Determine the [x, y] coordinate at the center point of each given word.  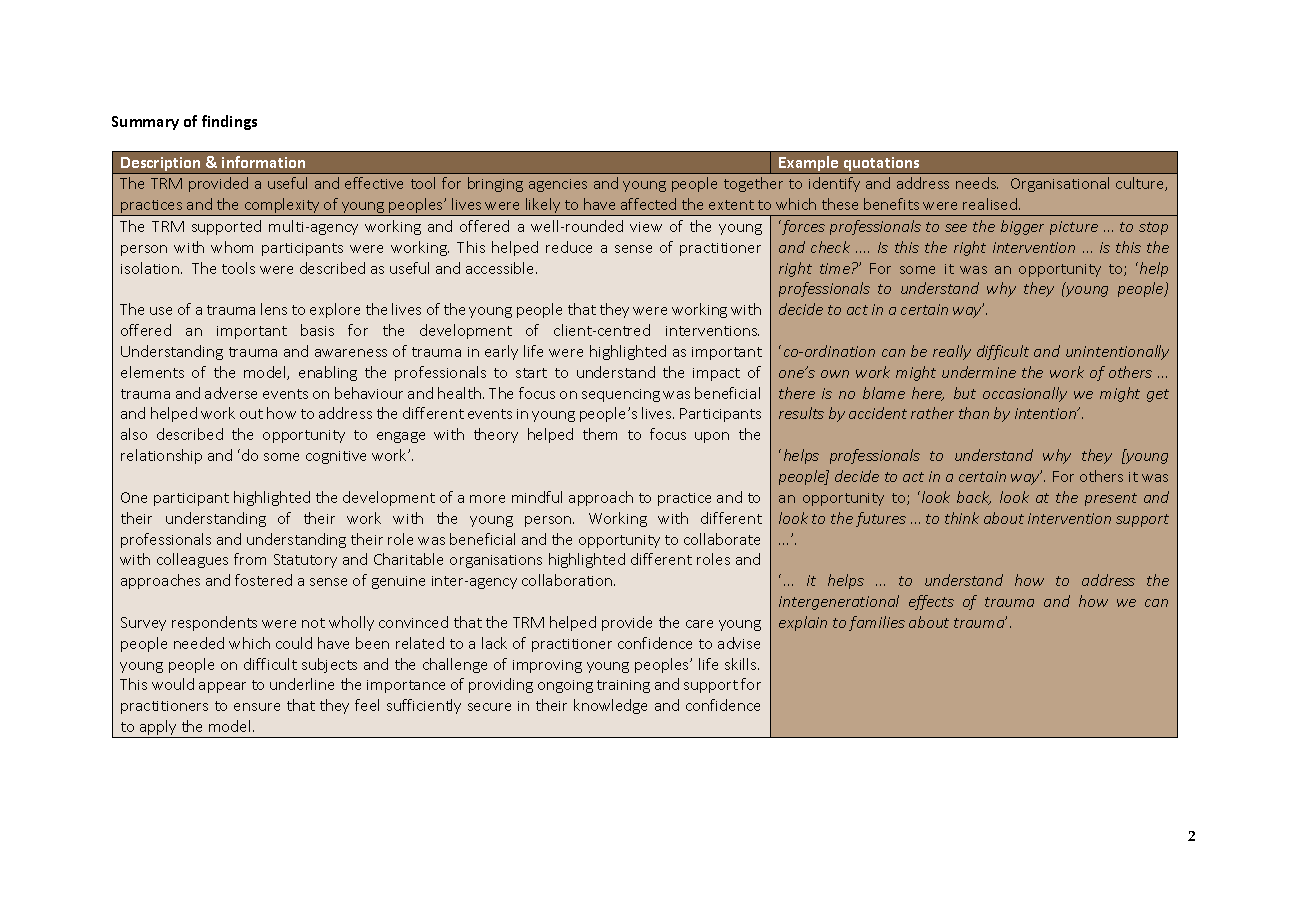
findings [229, 122]
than [974, 413]
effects [931, 602]
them [600, 434]
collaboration [568, 580]
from [250, 559]
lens [274, 309]
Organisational [1060, 184]
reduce [569, 247]
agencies [558, 185]
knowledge [610, 706]
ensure [257, 707]
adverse [231, 393]
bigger [1022, 227]
